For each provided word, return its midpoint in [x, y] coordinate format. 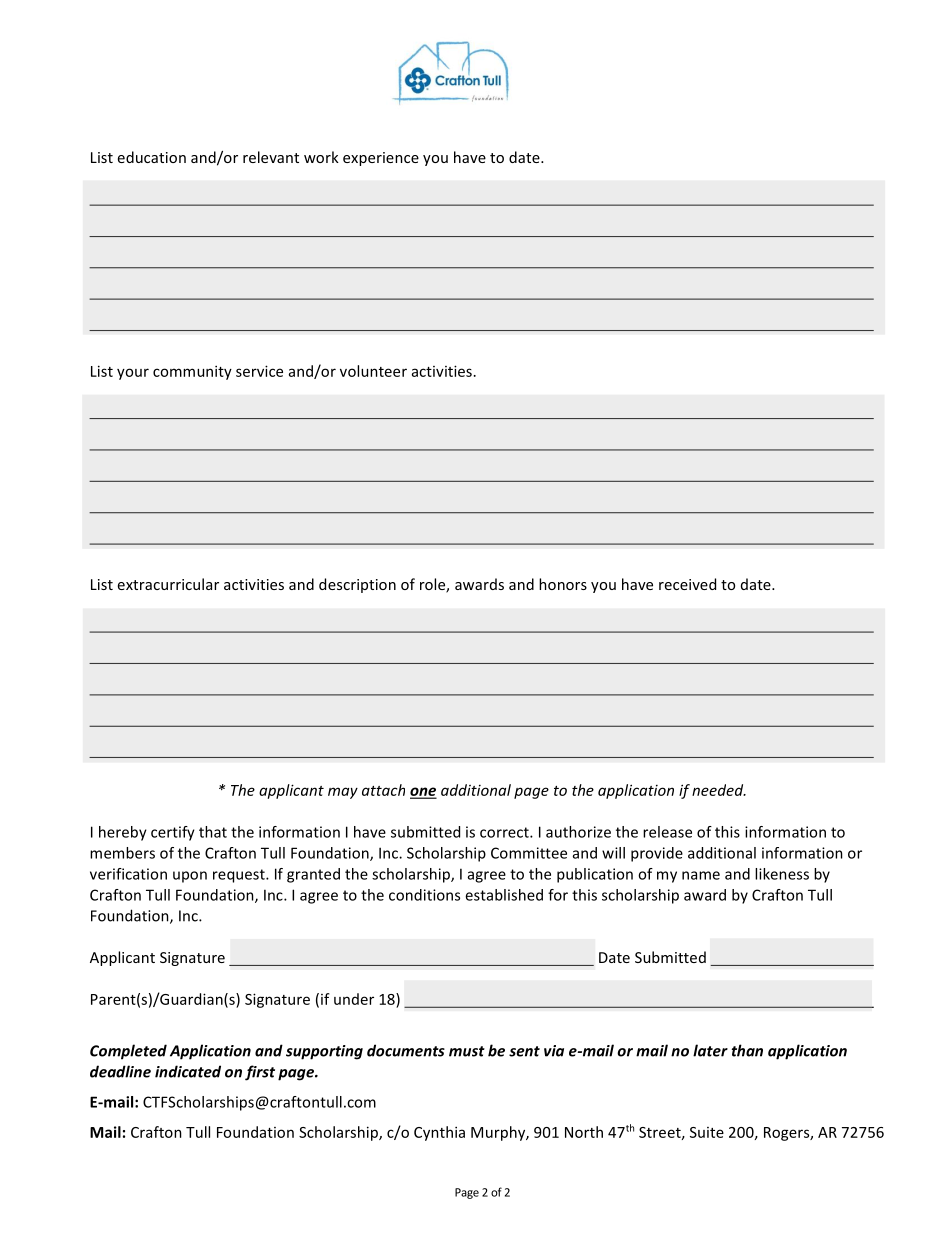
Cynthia [439, 1133]
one [423, 792]
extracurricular [168, 584]
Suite [707, 1132]
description [357, 585]
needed [719, 790]
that [213, 832]
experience [381, 159]
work [321, 157]
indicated [188, 1071]
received [687, 584]
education [152, 157]
